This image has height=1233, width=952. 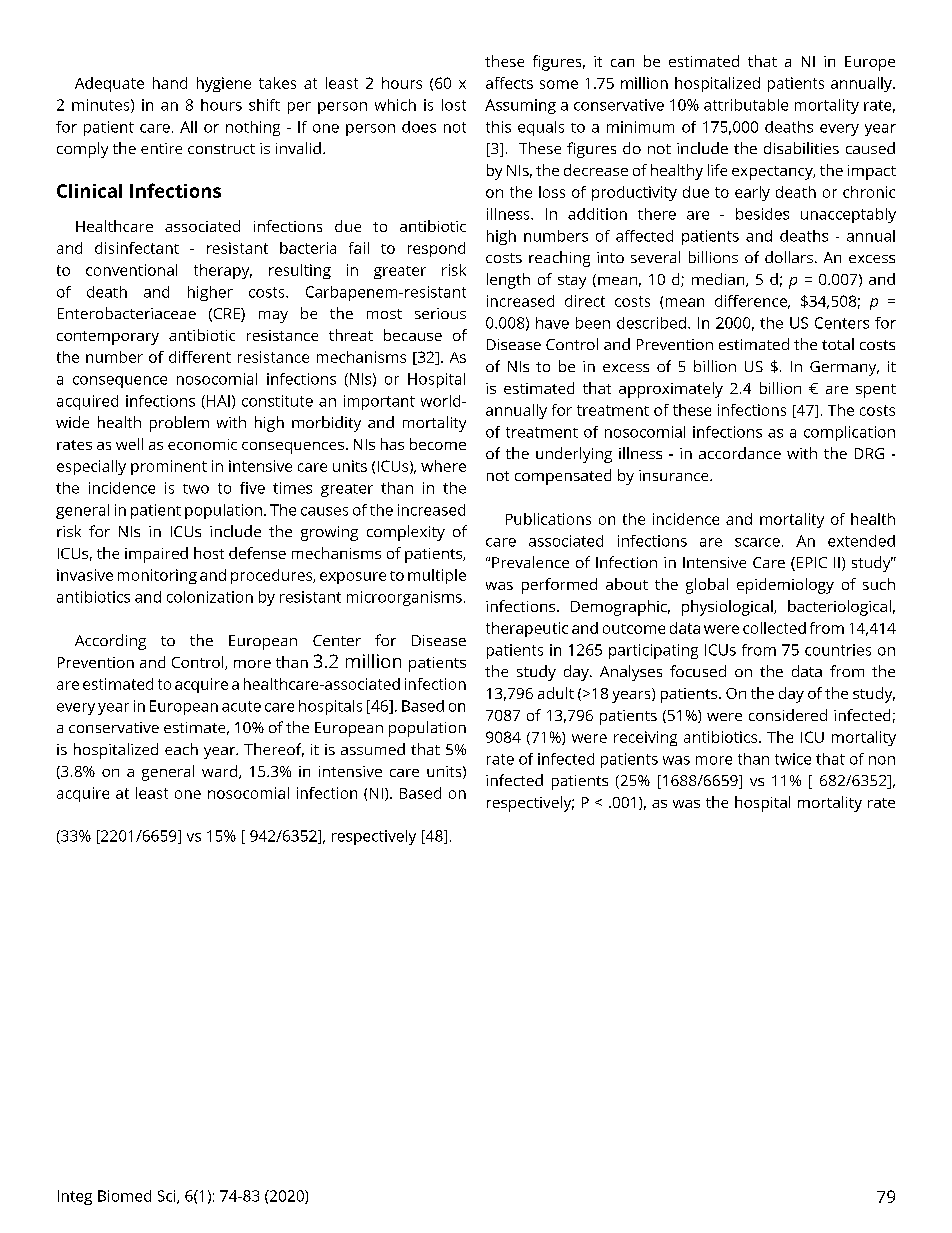 I want to click on hand, so click(x=170, y=83).
